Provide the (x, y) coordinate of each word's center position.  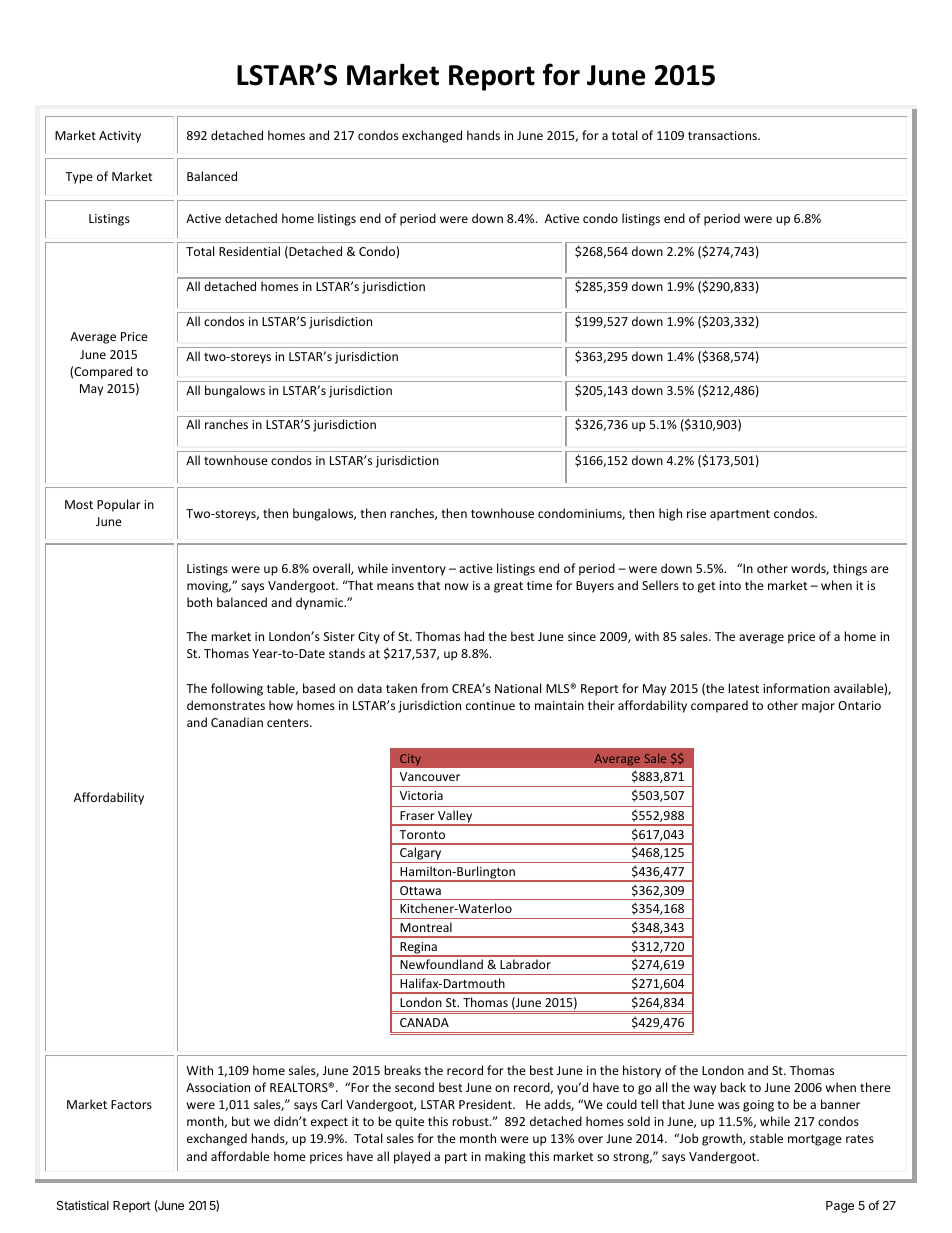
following (237, 689)
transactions (723, 135)
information (796, 688)
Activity (120, 137)
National (518, 688)
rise (696, 513)
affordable (240, 1156)
